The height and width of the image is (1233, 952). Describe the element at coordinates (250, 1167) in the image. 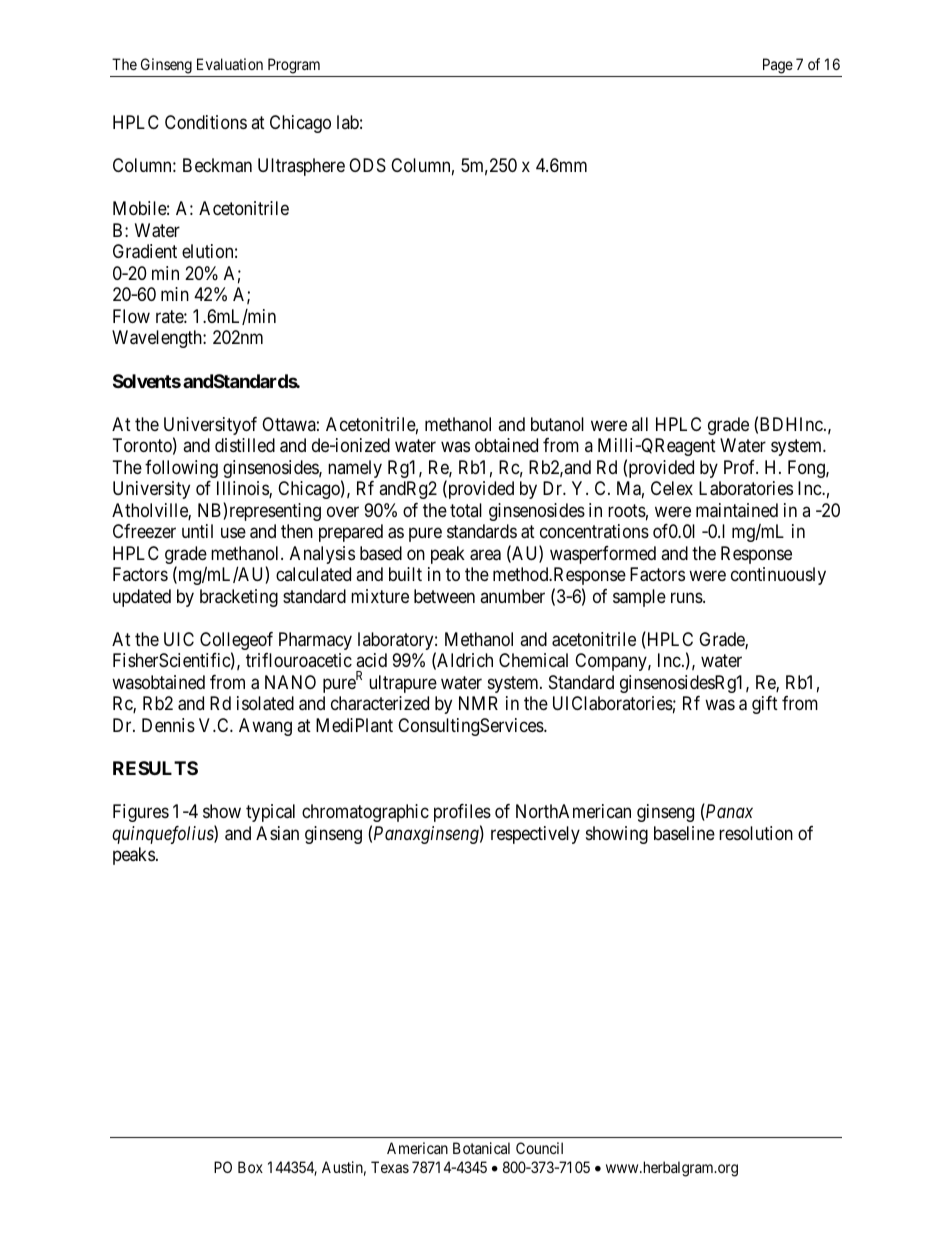

I see `Box` at that location.
